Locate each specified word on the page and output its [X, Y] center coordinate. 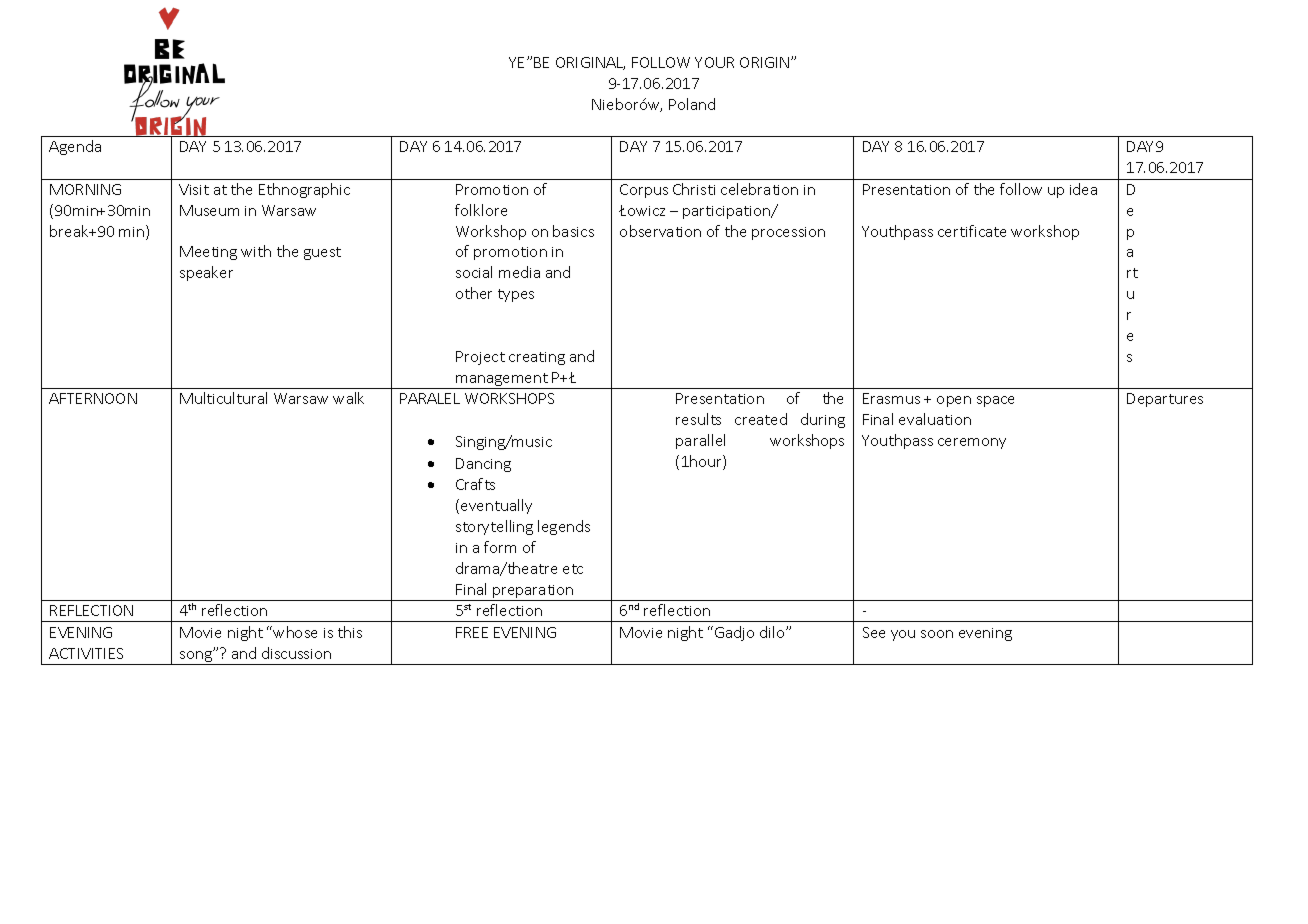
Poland [692, 104]
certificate [972, 231]
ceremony [972, 443]
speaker [206, 273]
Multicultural [223, 398]
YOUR [714, 62]
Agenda [75, 147]
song [196, 657]
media [519, 272]
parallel [700, 441]
